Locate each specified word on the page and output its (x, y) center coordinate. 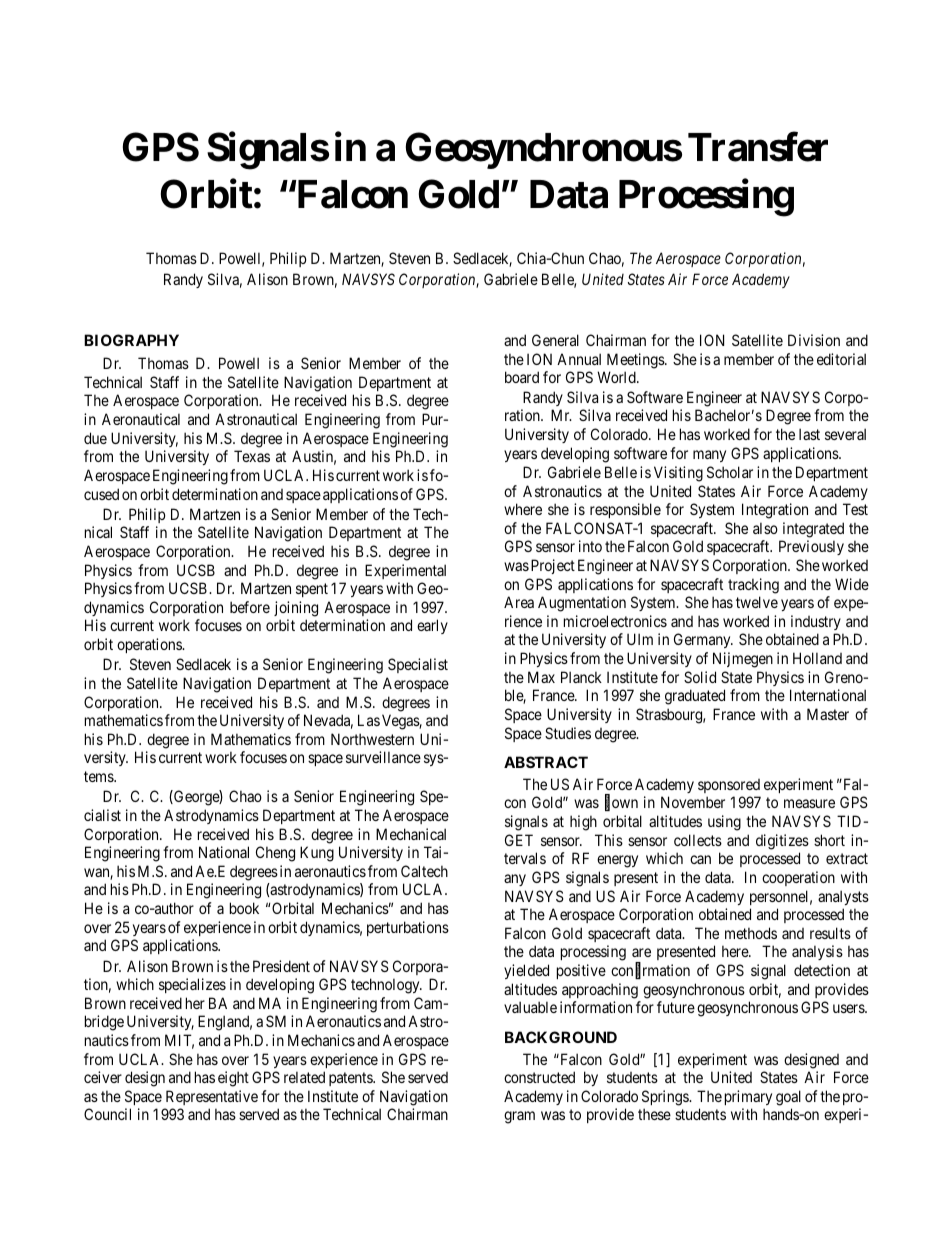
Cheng (275, 854)
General (555, 340)
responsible (625, 510)
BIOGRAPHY (131, 340)
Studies (568, 733)
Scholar (730, 472)
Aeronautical (141, 419)
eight (233, 1079)
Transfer (758, 147)
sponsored (729, 786)
